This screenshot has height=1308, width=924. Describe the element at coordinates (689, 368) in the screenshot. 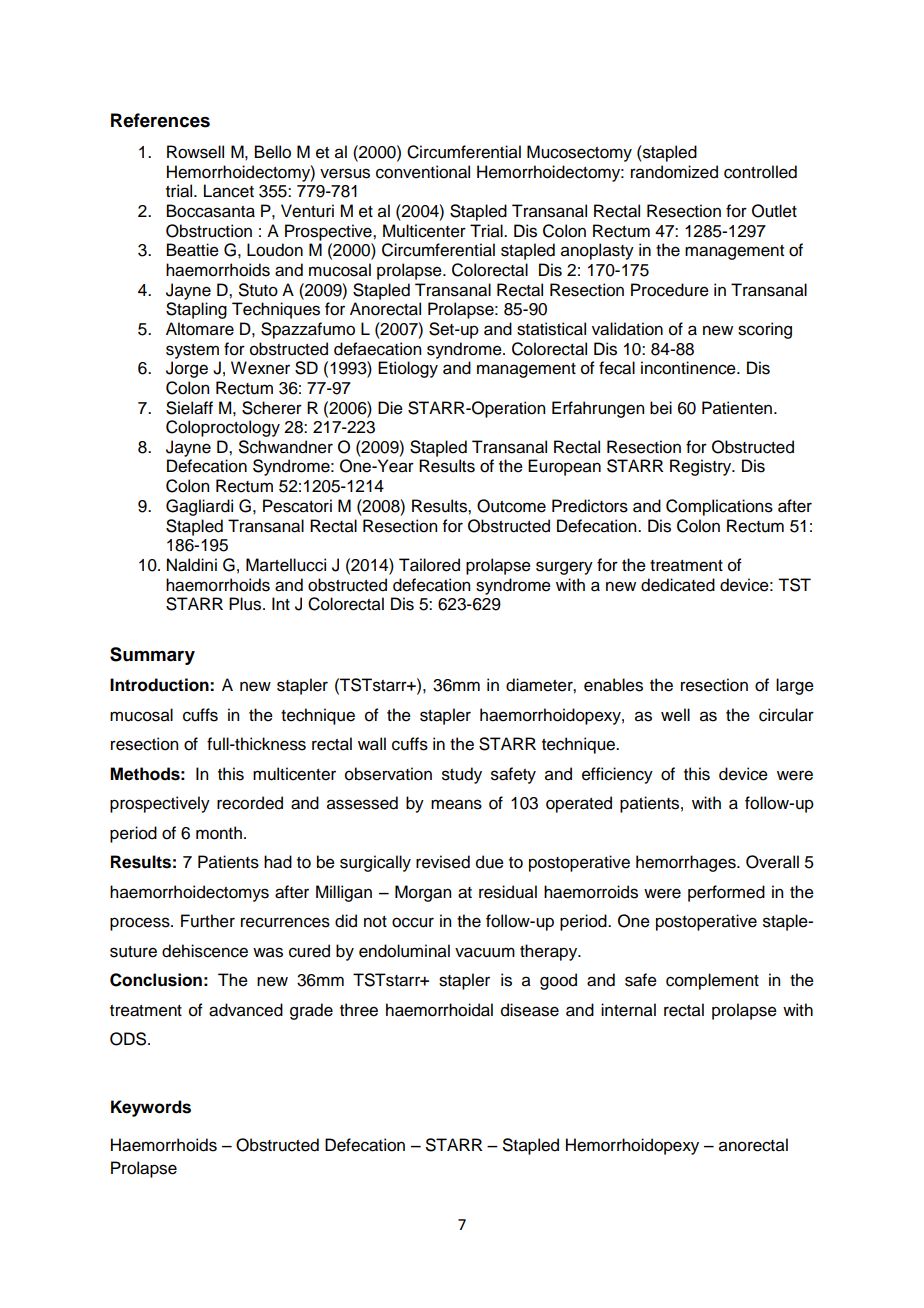

I see `incontinence` at that location.
